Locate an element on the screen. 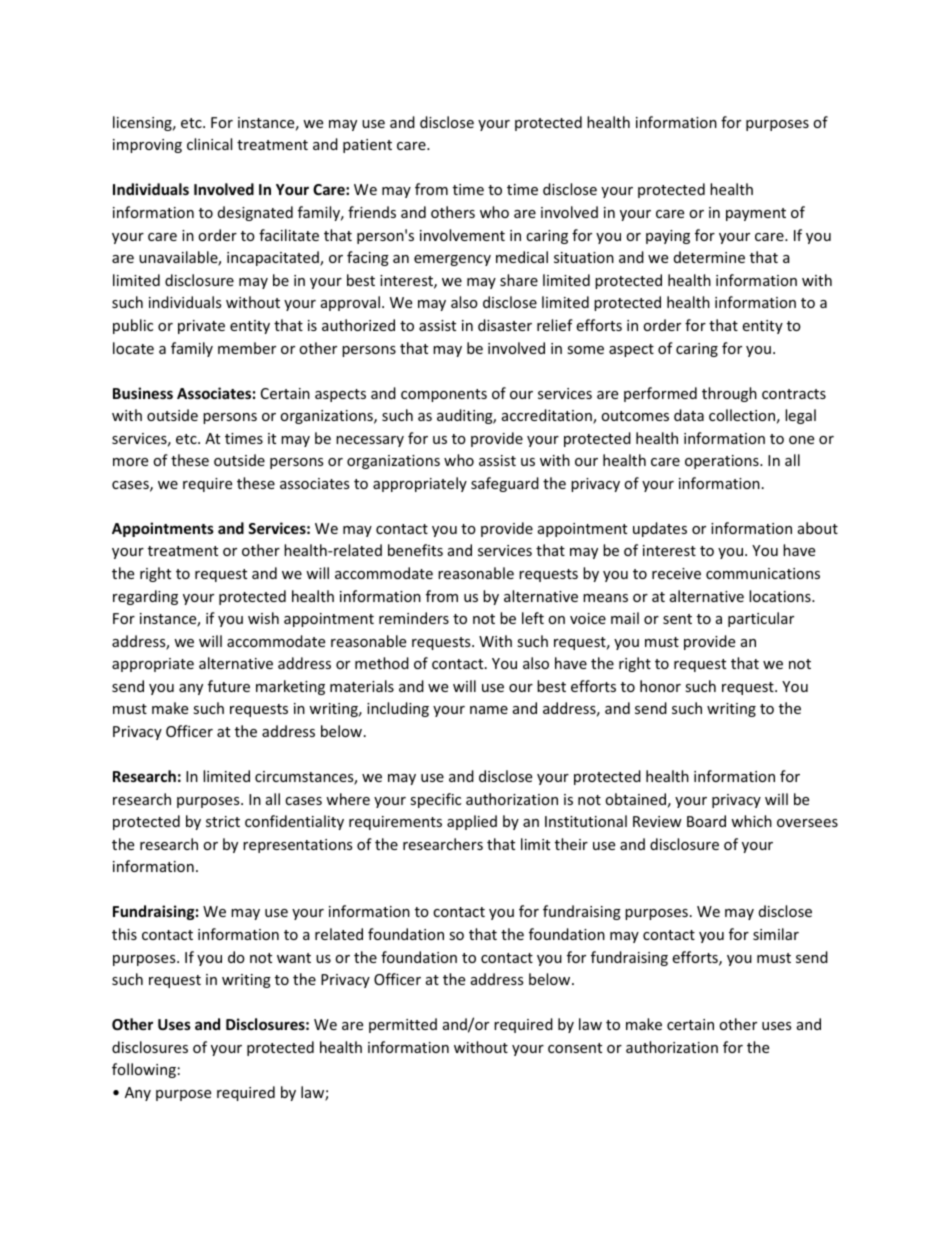 The width and height of the screenshot is (952, 1233). permitted is located at coordinates (403, 1025).
